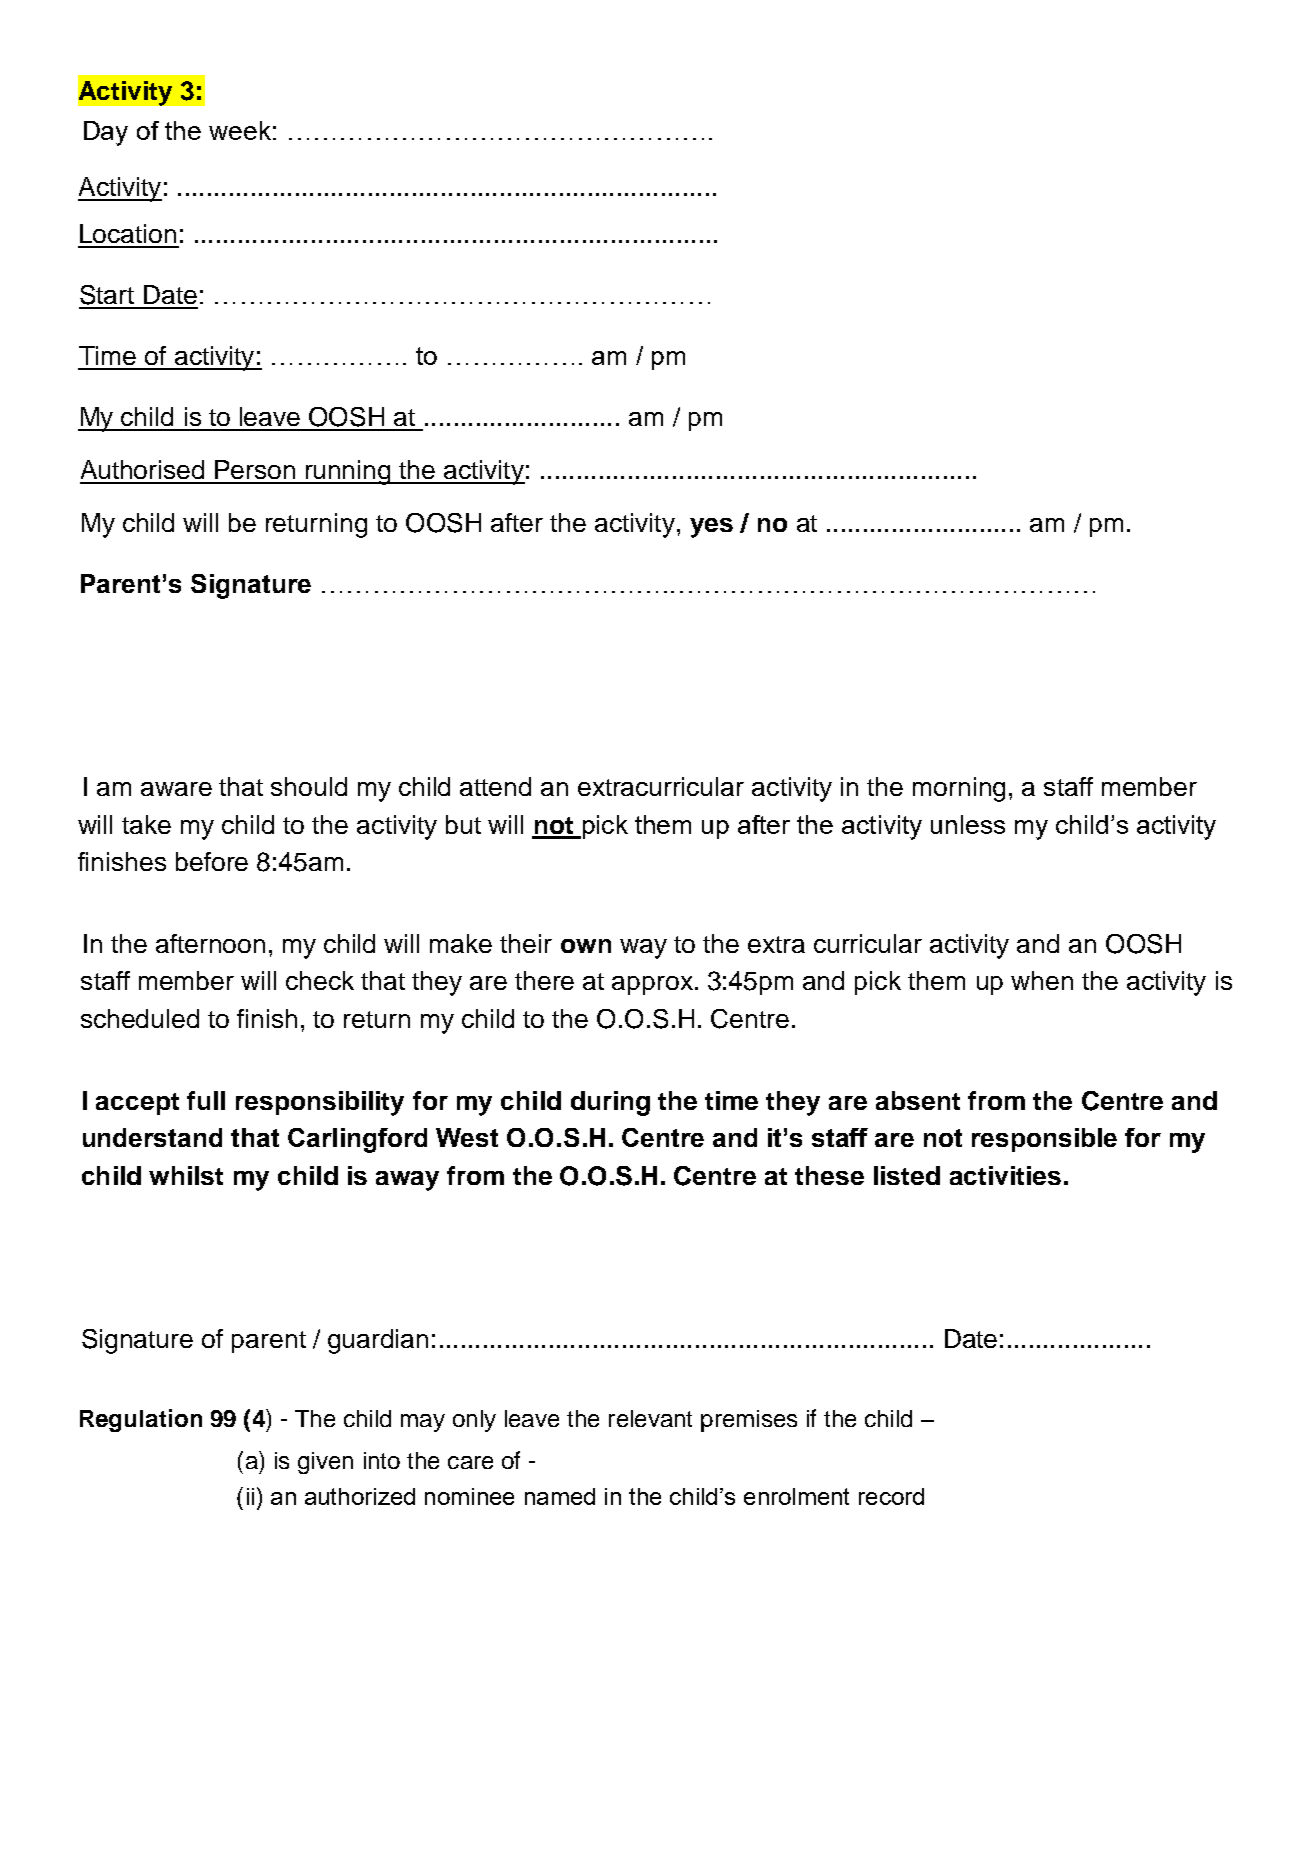 Image resolution: width=1310 pixels, height=1853 pixels. Describe the element at coordinates (141, 1420) in the page. I see `Regulation` at that location.
